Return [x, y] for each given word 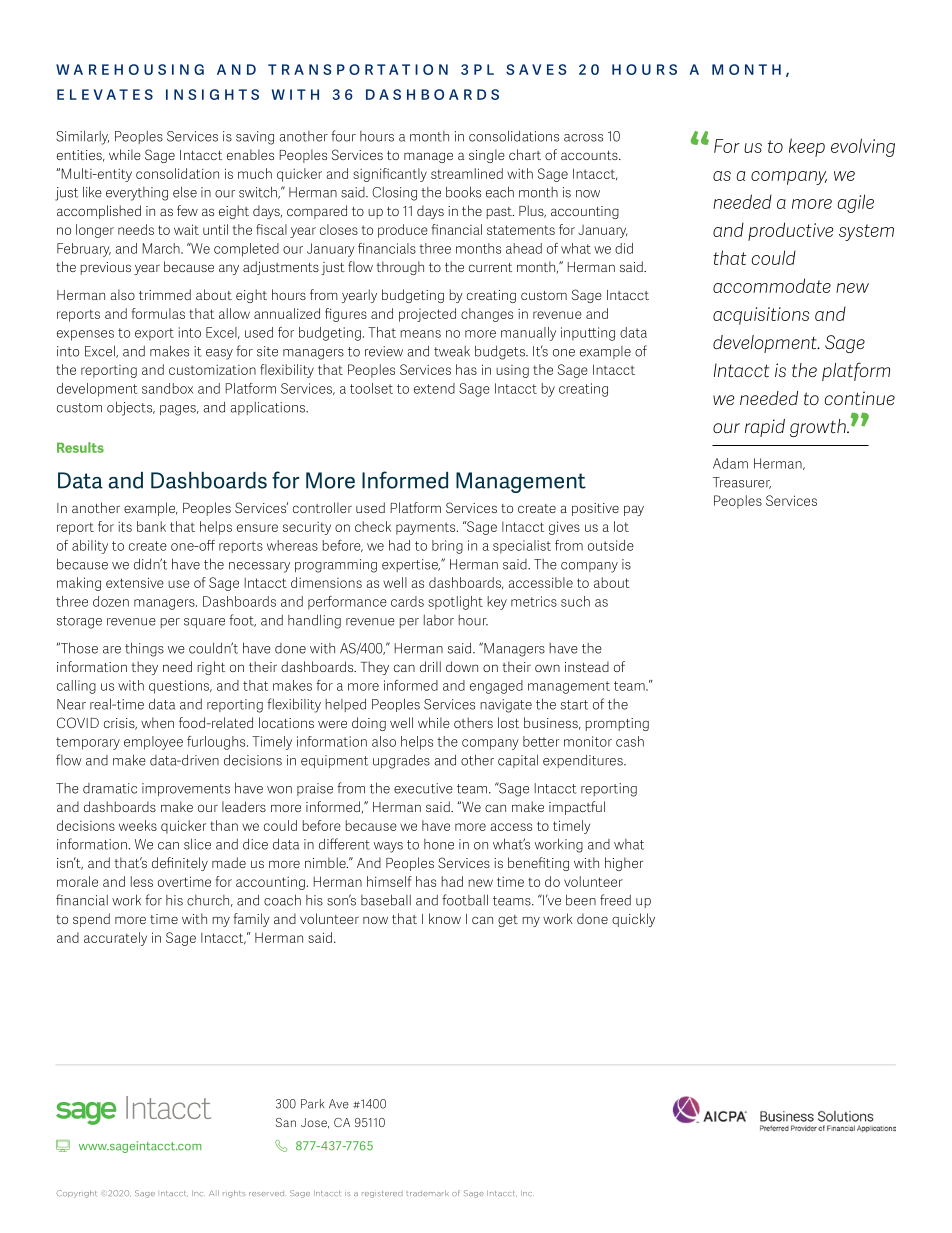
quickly [633, 920]
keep [807, 147]
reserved [266, 1194]
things [144, 649]
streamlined [467, 173]
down [462, 666]
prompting [617, 724]
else [185, 192]
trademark [427, 1193]
